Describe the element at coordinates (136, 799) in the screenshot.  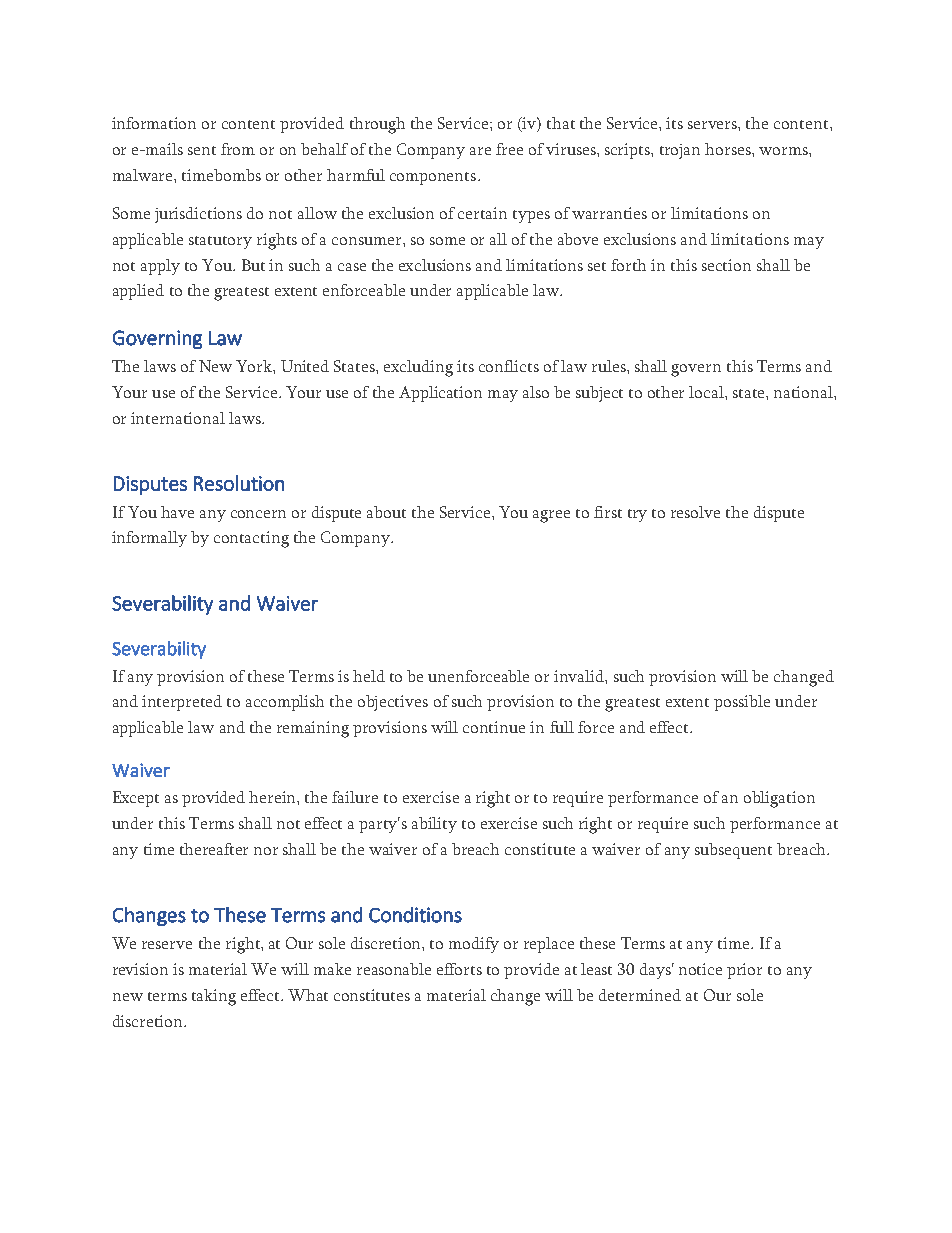
I see `Except` at that location.
